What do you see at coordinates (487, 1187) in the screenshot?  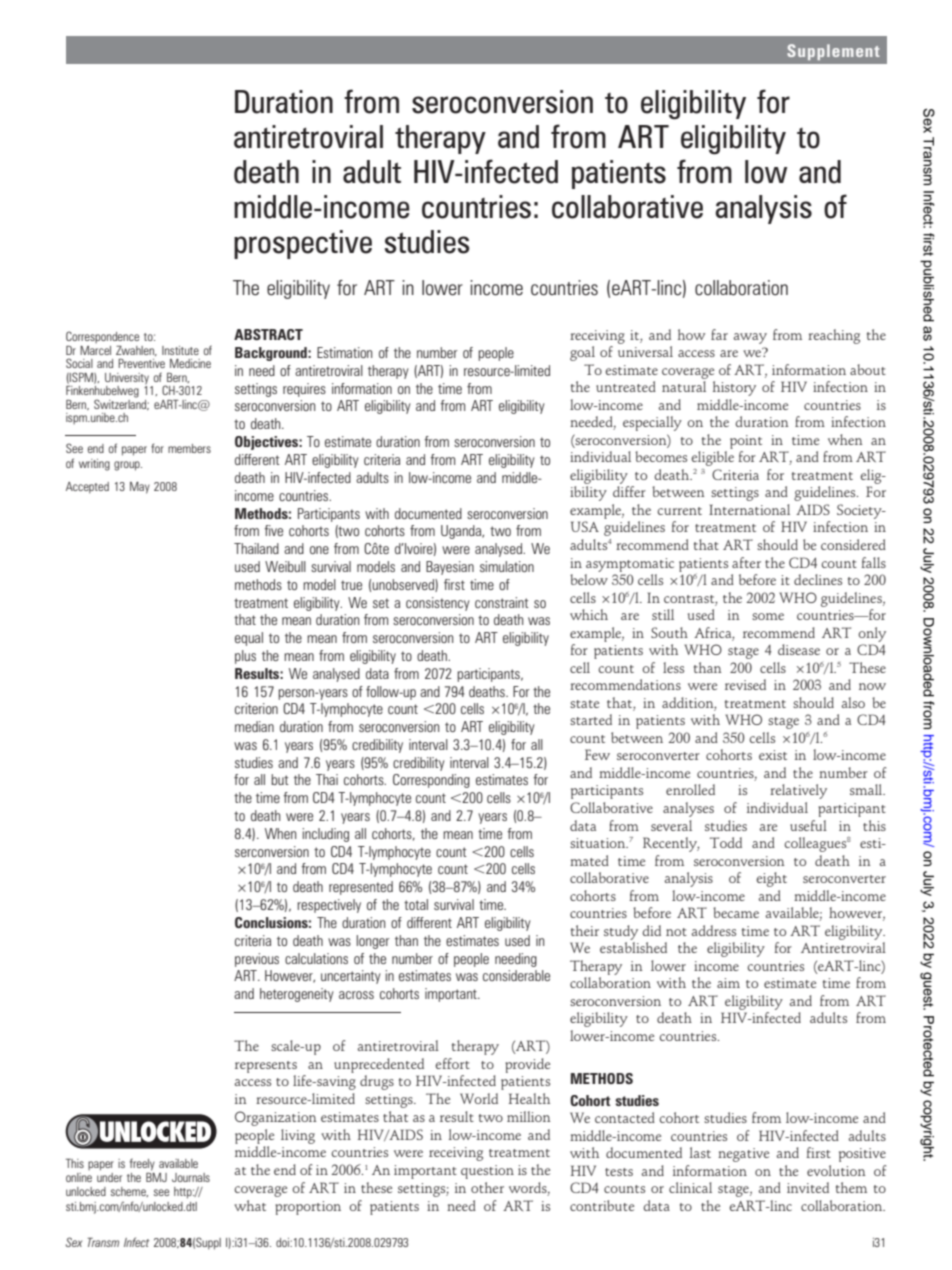 I see `other` at bounding box center [487, 1187].
